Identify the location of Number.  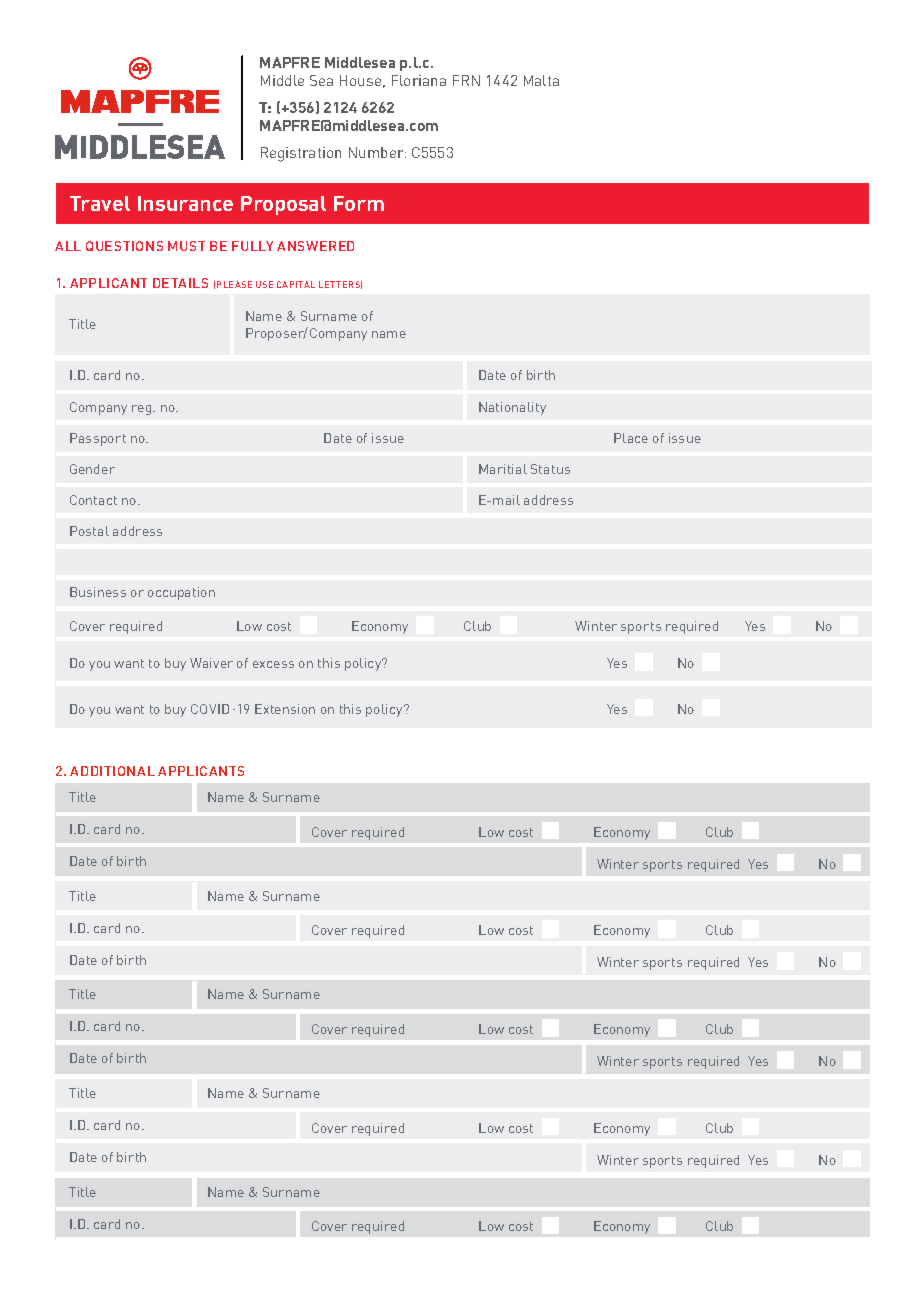
(377, 152).
